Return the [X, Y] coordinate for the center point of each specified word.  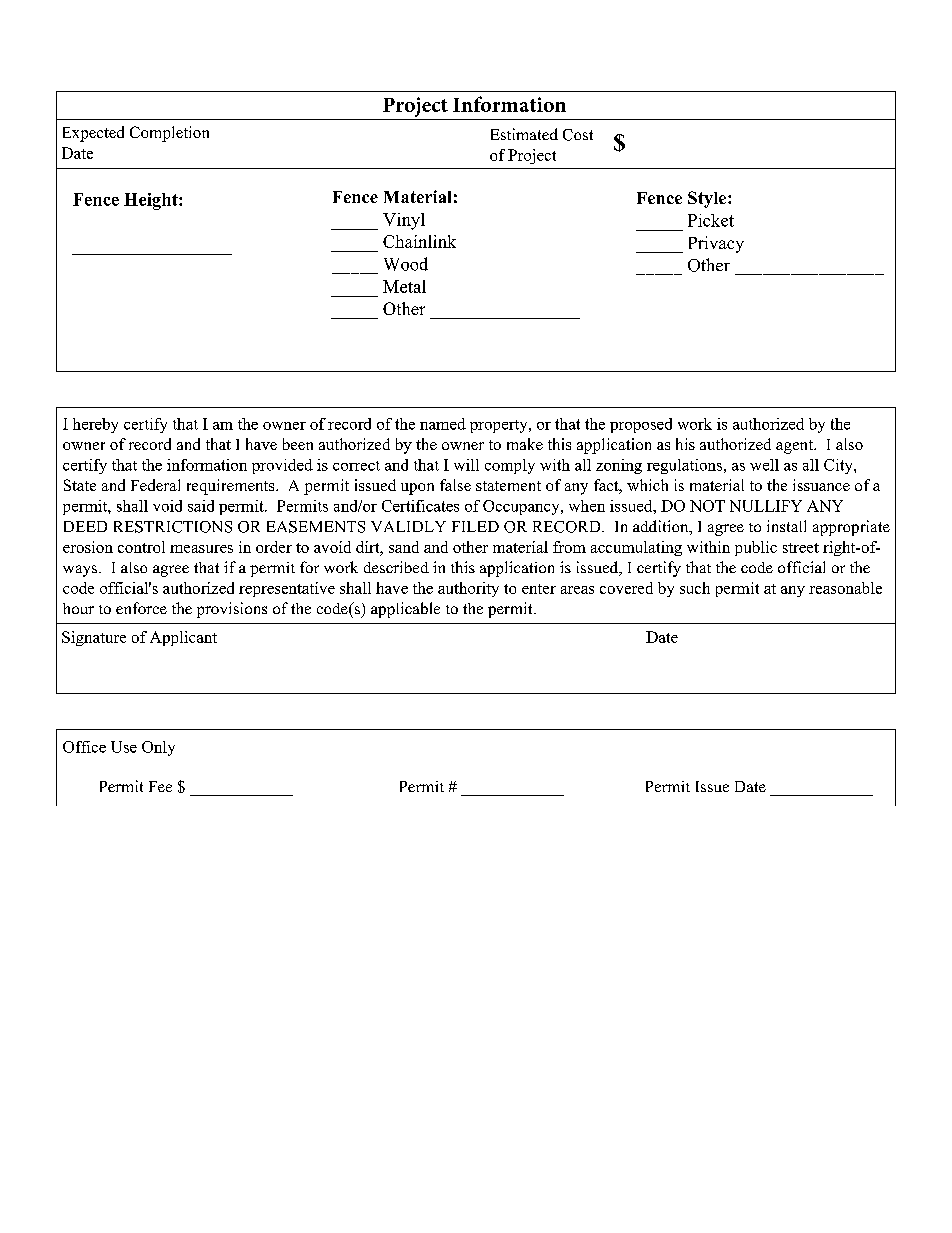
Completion [169, 134]
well [764, 465]
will [466, 465]
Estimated [524, 134]
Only [158, 748]
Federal [155, 485]
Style [708, 199]
